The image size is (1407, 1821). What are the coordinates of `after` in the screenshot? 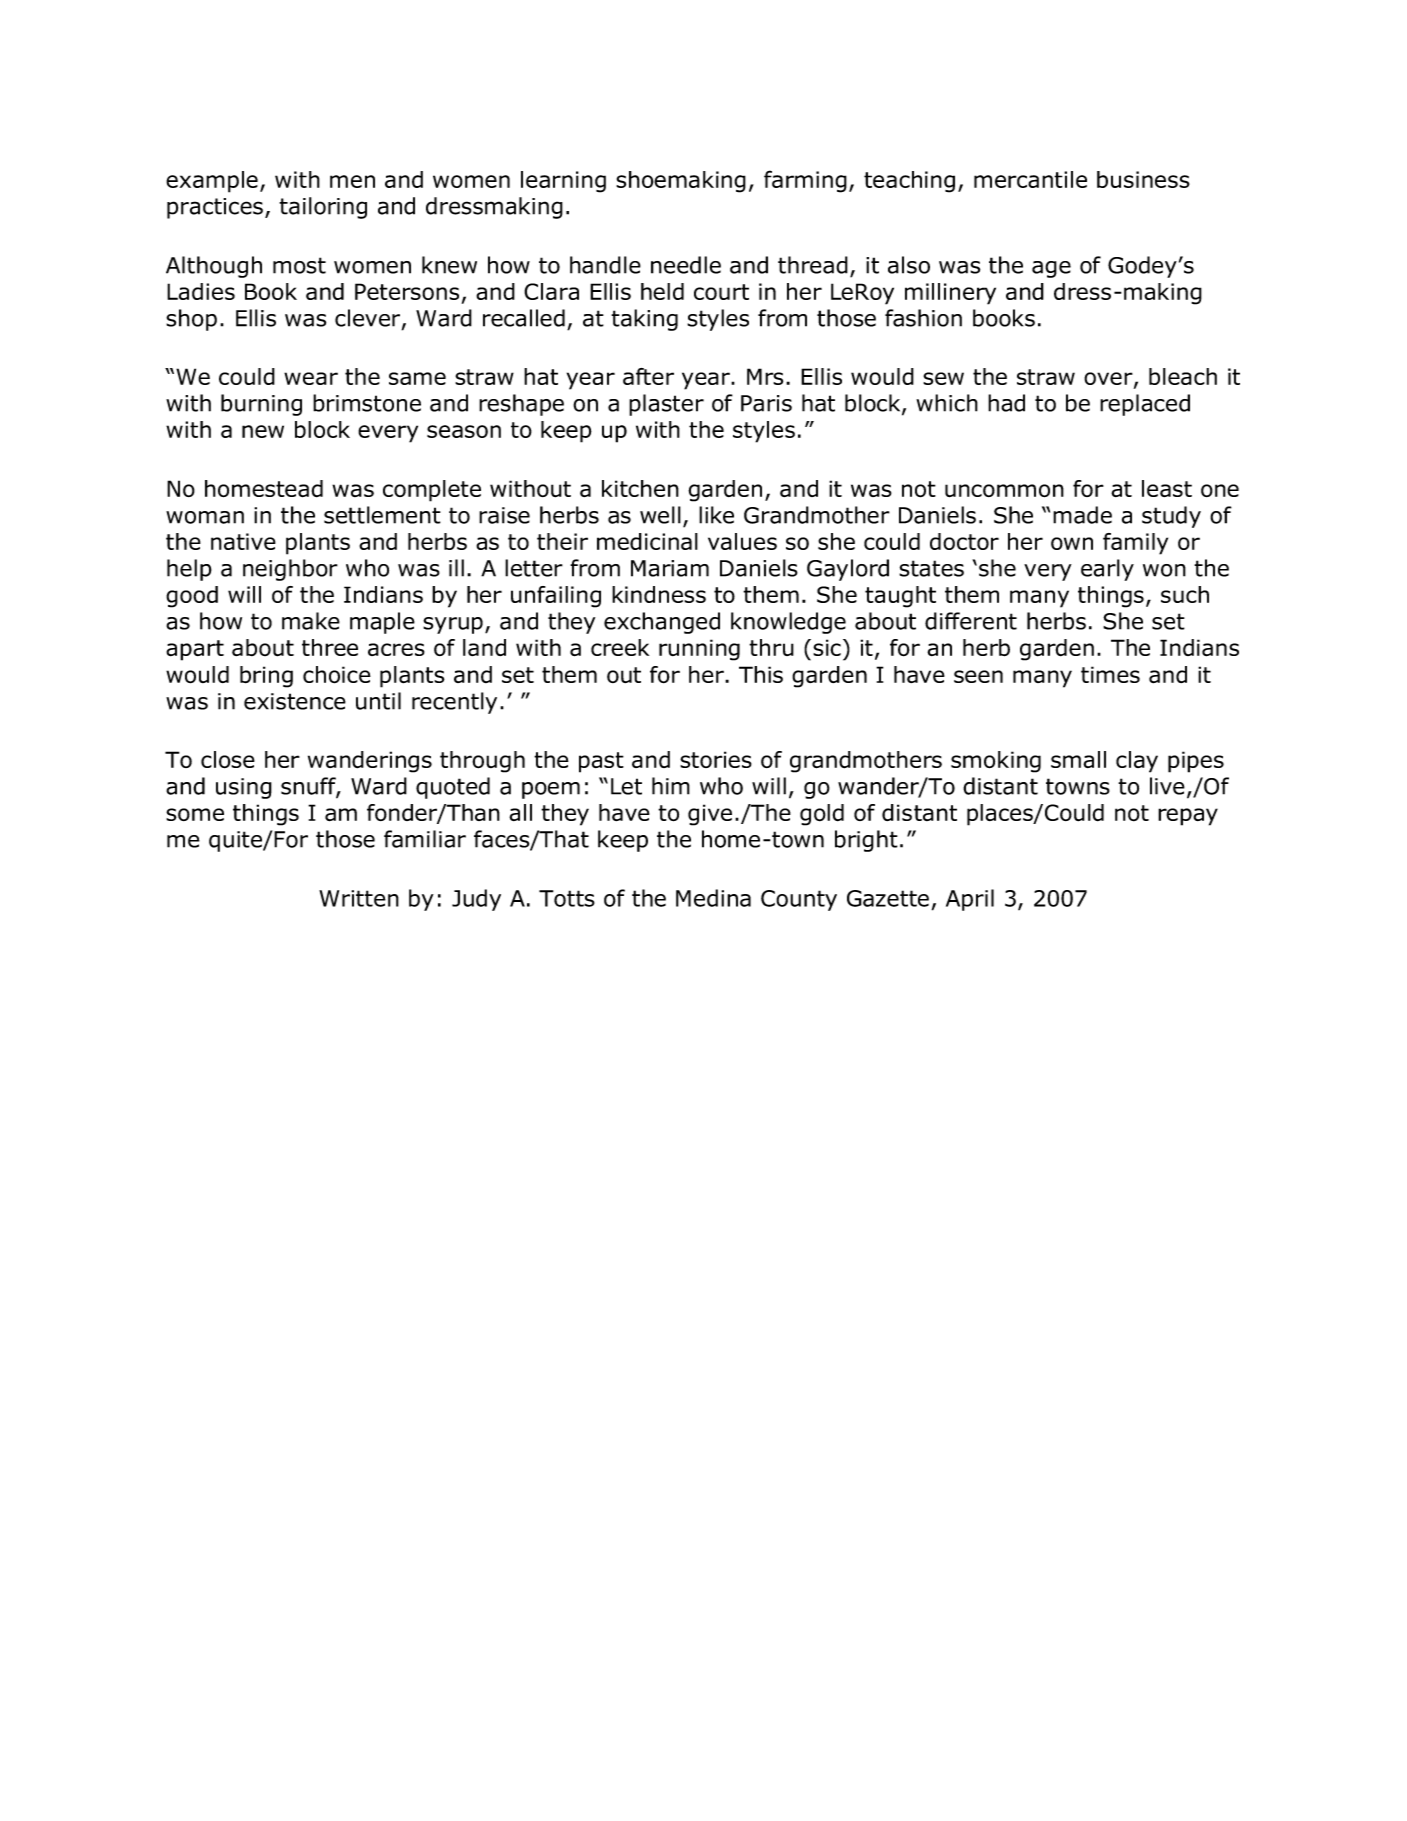 It's located at (648, 376).
